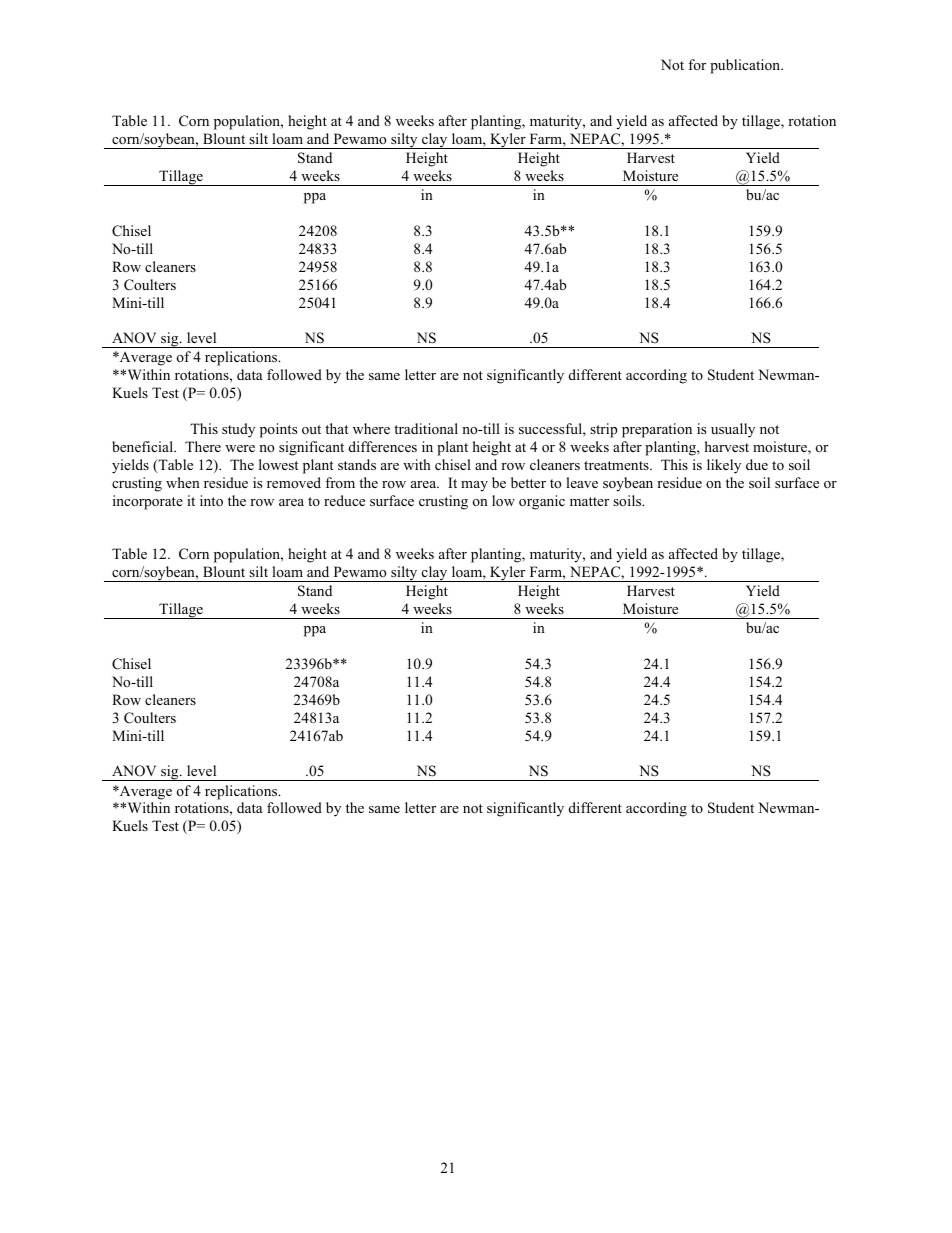 The height and width of the page is (1233, 952). Describe the element at coordinates (383, 446) in the page. I see `differences` at that location.
